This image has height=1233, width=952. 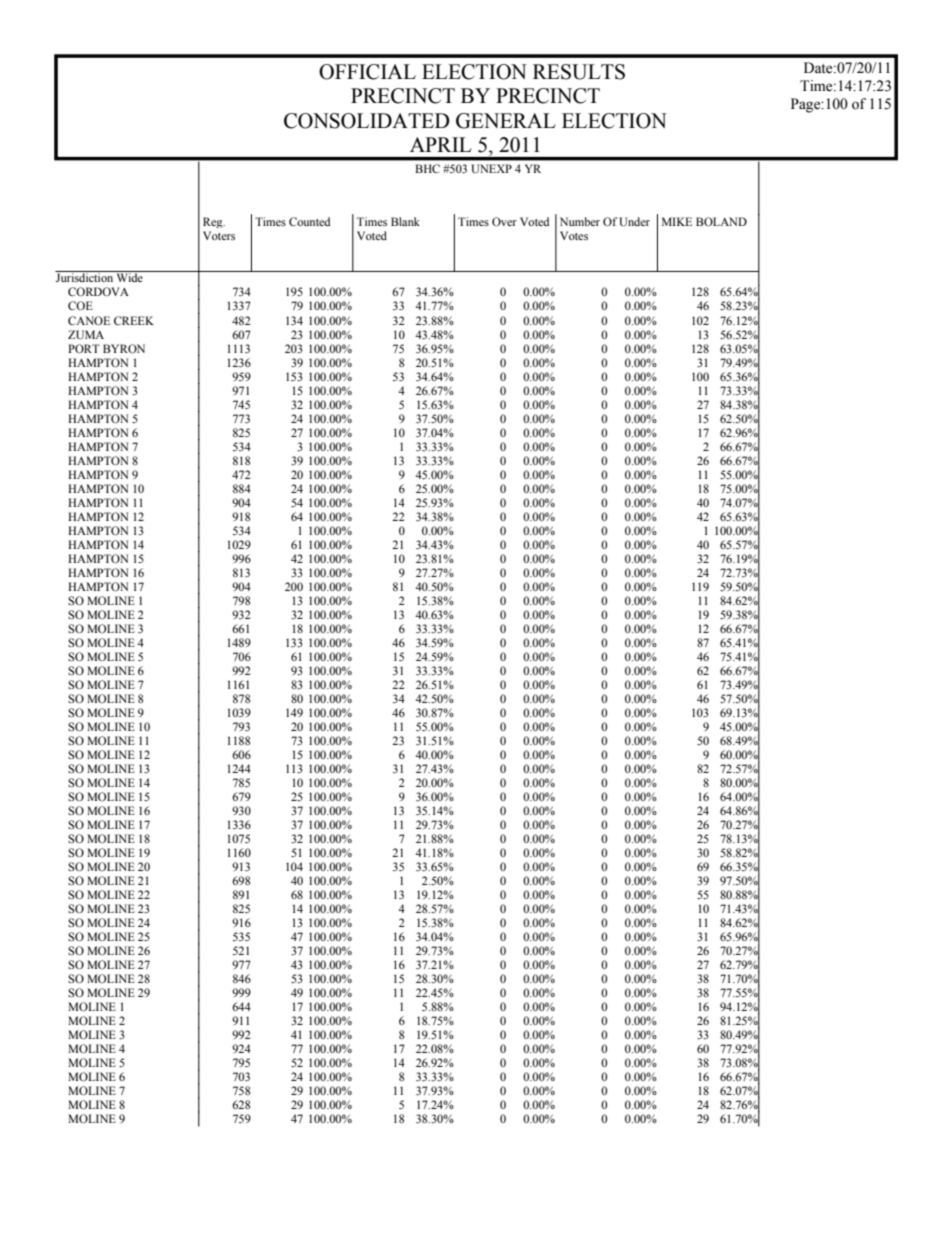 I want to click on Reg, so click(x=214, y=222).
